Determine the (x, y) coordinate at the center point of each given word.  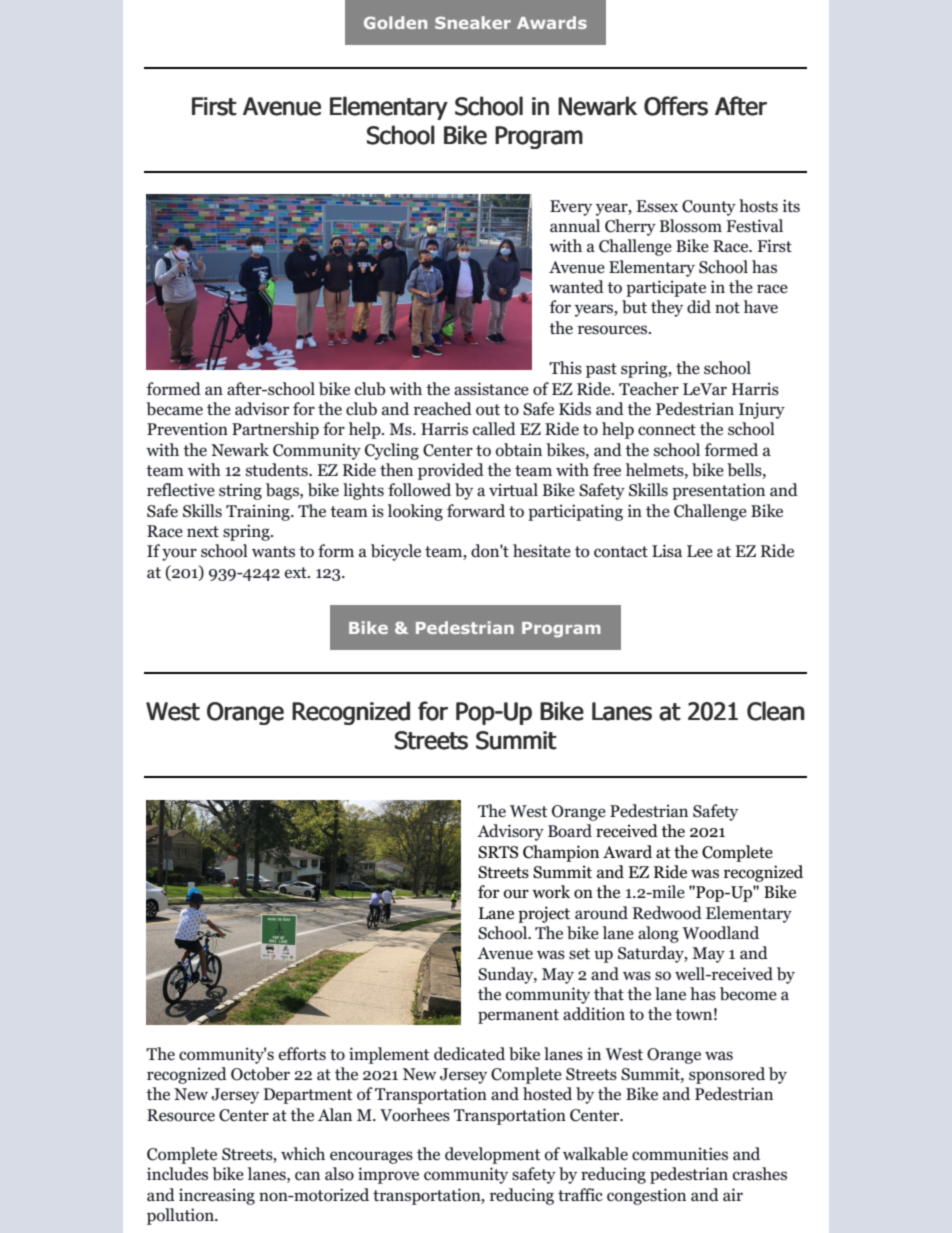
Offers (676, 106)
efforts (302, 1054)
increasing (217, 1196)
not (727, 308)
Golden (395, 22)
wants (273, 551)
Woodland (720, 933)
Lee (700, 551)
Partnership (275, 430)
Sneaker (473, 22)
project (544, 914)
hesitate (542, 551)
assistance (491, 389)
